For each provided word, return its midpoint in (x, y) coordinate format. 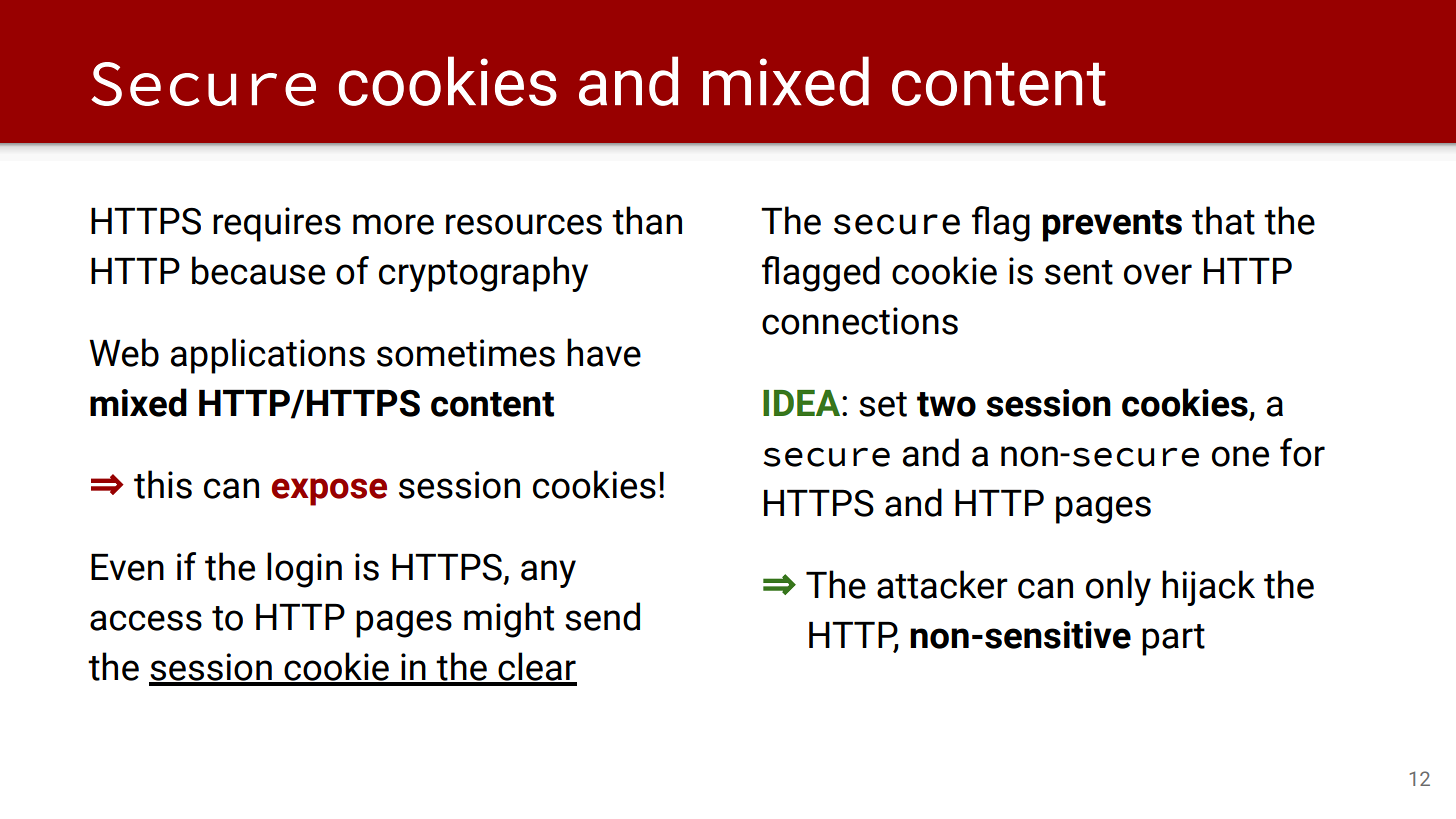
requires (277, 224)
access (146, 620)
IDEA (803, 403)
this (163, 484)
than (647, 220)
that (1223, 220)
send (602, 616)
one (1240, 456)
